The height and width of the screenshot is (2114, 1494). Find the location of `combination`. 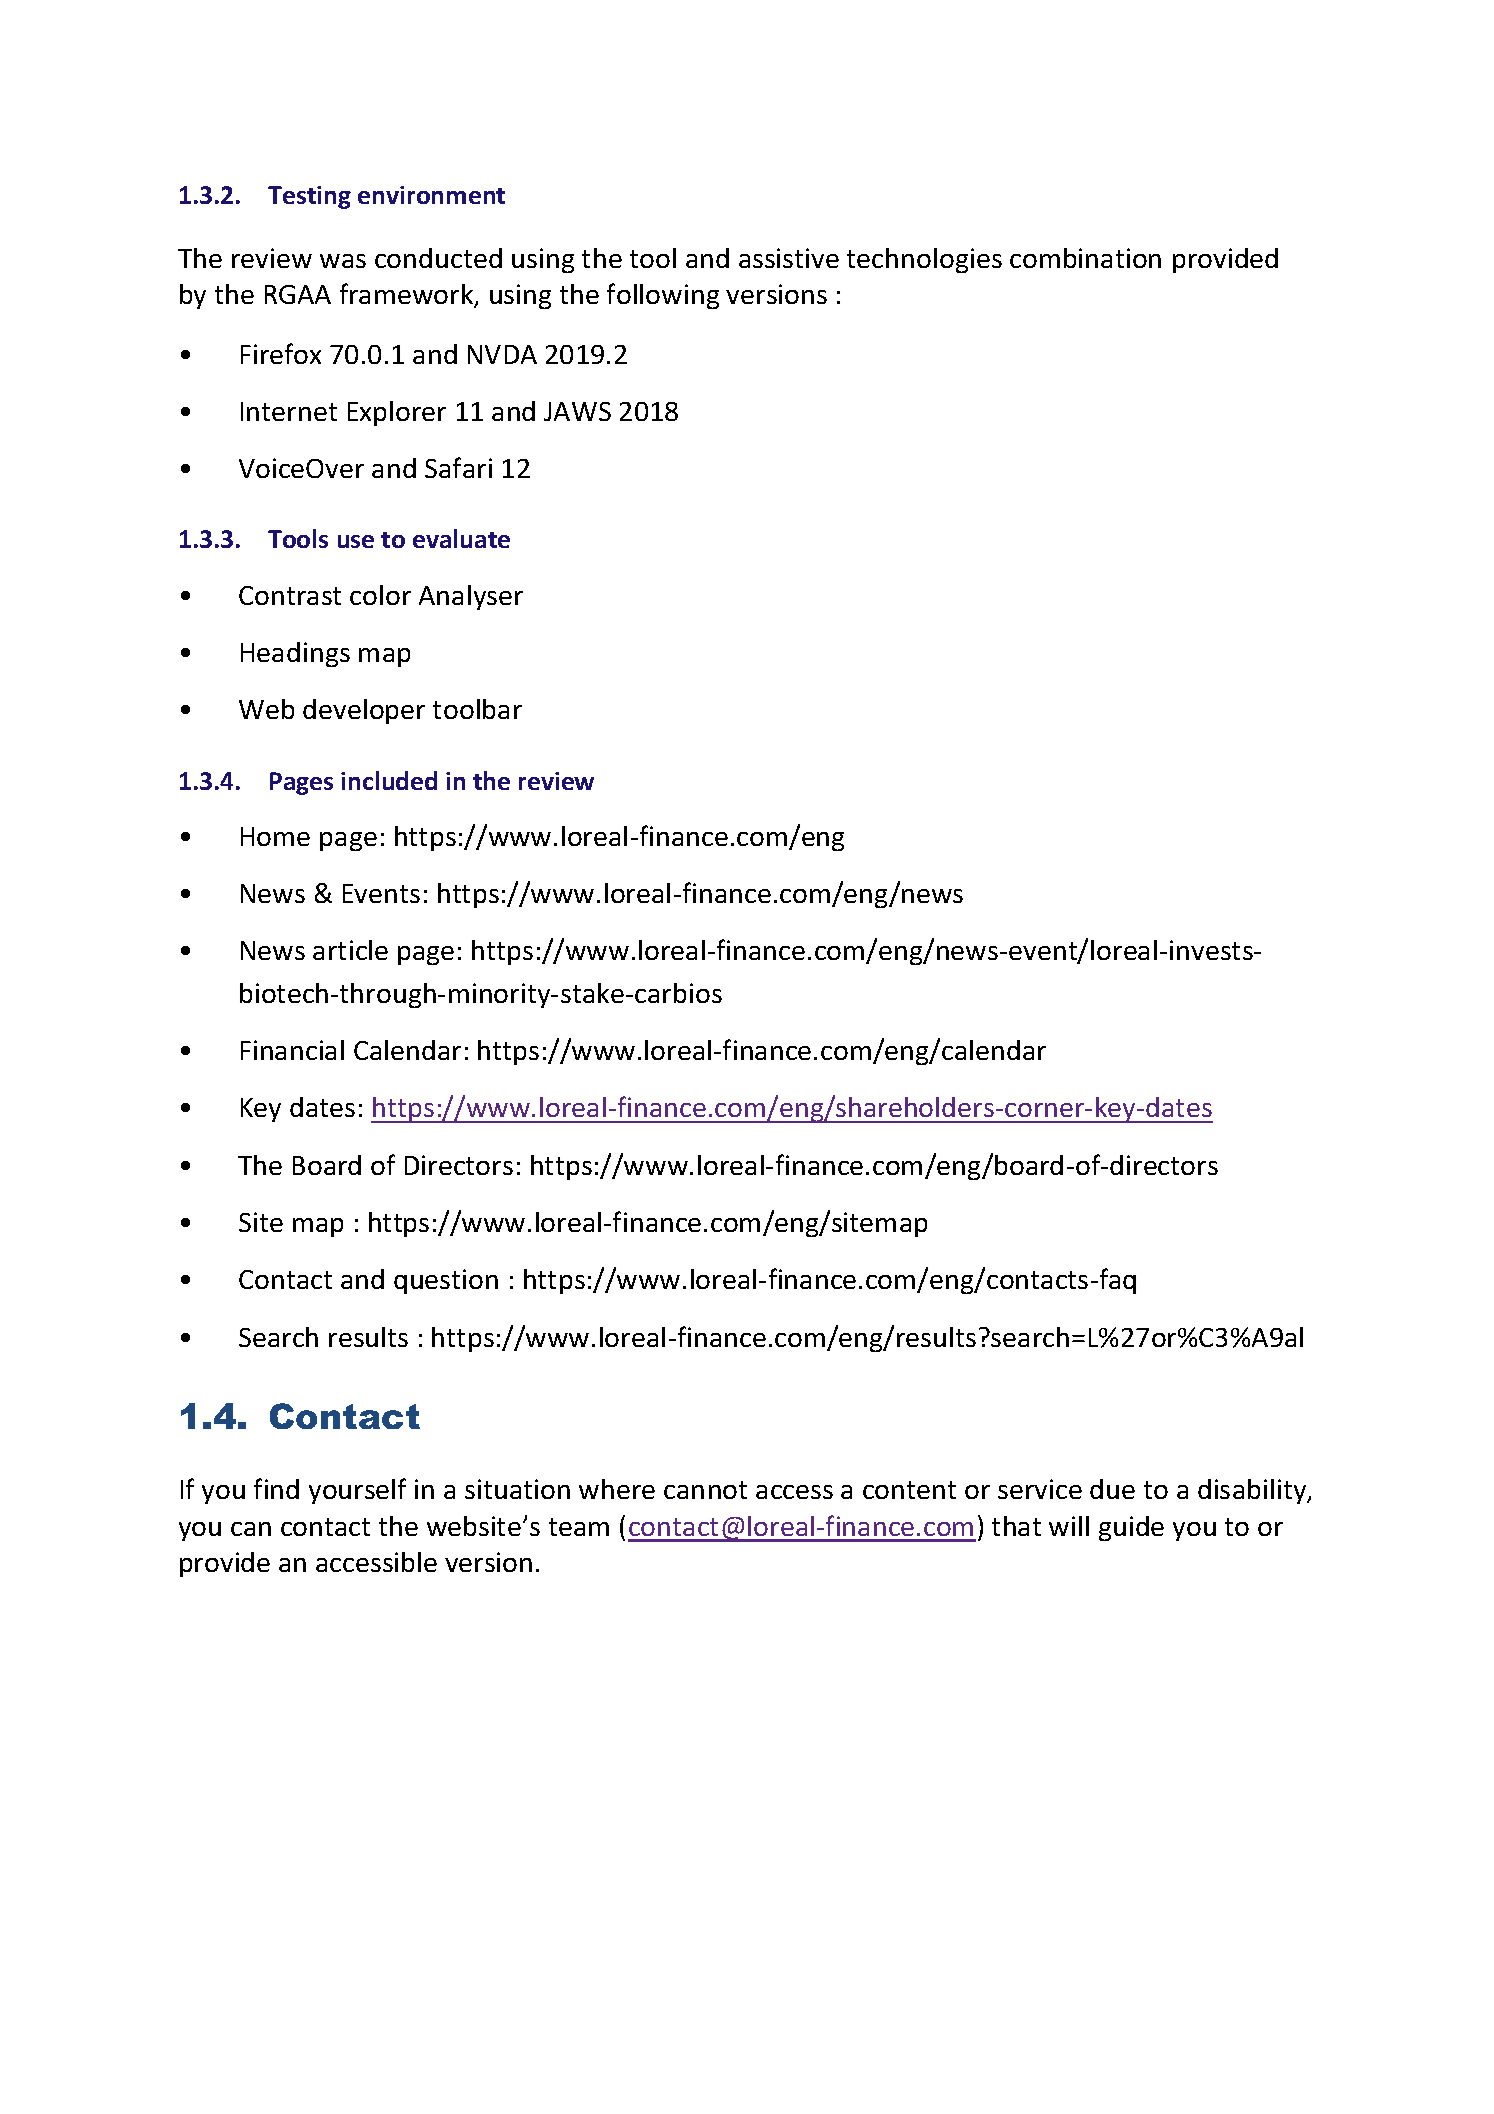

combination is located at coordinates (1085, 258).
